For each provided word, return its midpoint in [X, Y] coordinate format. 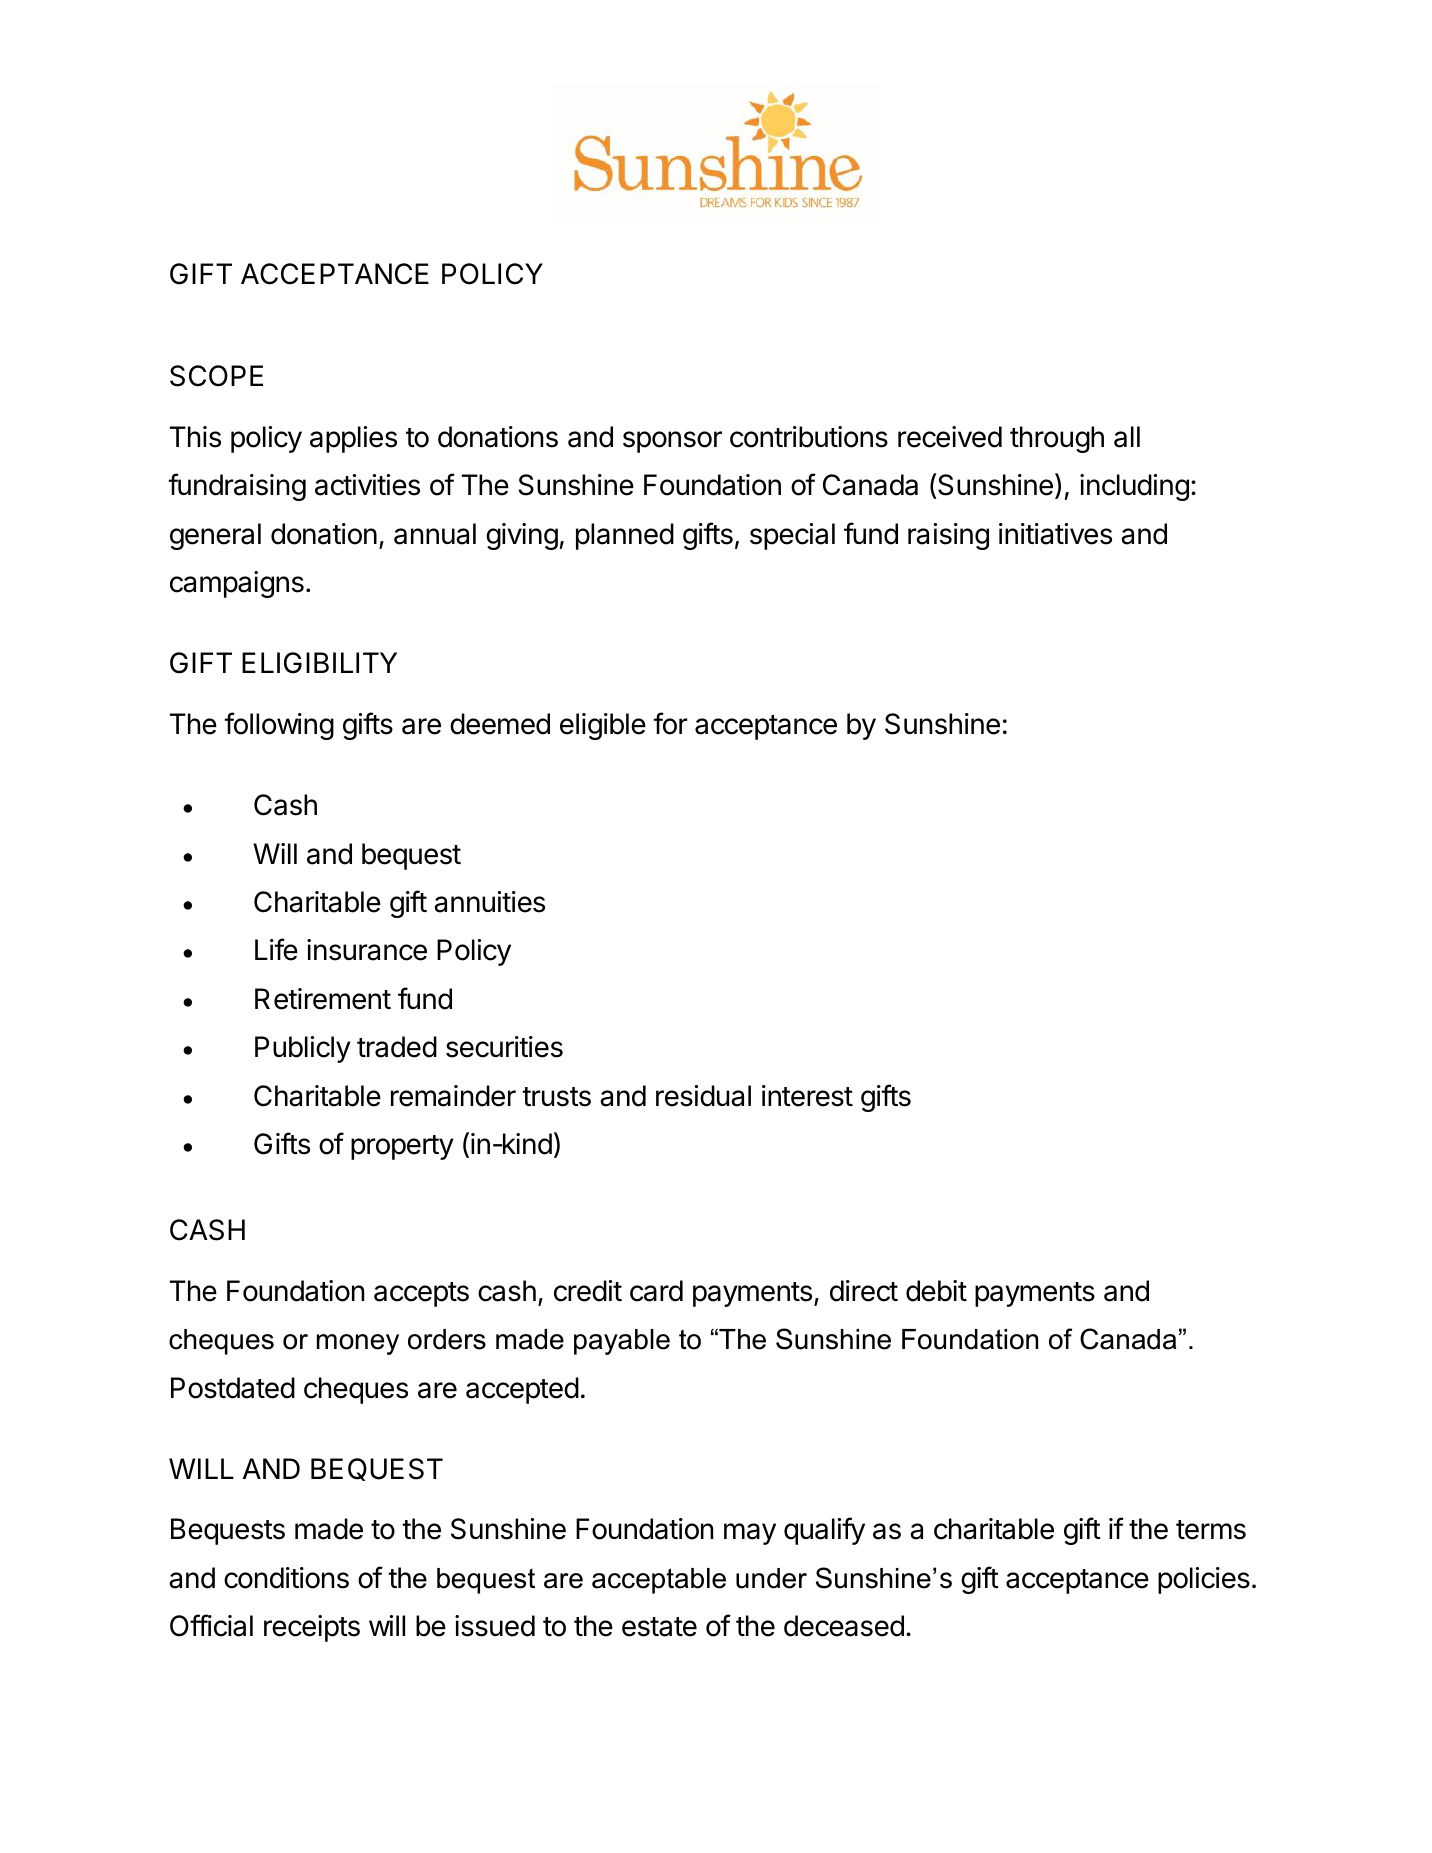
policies [1204, 1580]
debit [936, 1291]
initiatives [1055, 534]
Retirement [323, 999]
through [1057, 439]
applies [353, 439]
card [656, 1291]
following [279, 726]
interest [807, 1096]
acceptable [659, 1581]
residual [703, 1096]
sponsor [672, 442]
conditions [286, 1578]
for [670, 723]
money [358, 1344]
